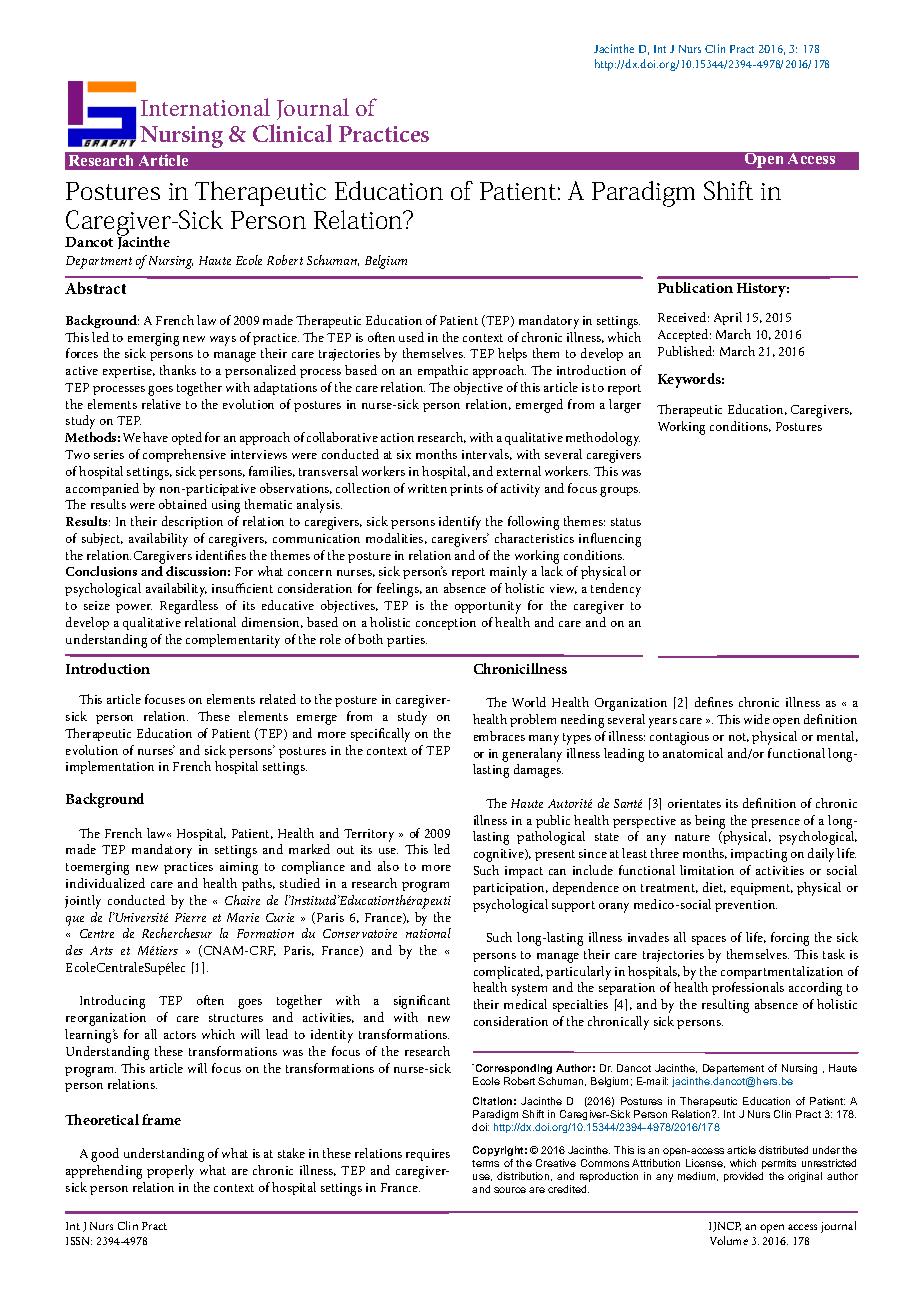 This page has width=924, height=1308. What do you see at coordinates (729, 1240) in the page?
I see `Volume` at bounding box center [729, 1240].
